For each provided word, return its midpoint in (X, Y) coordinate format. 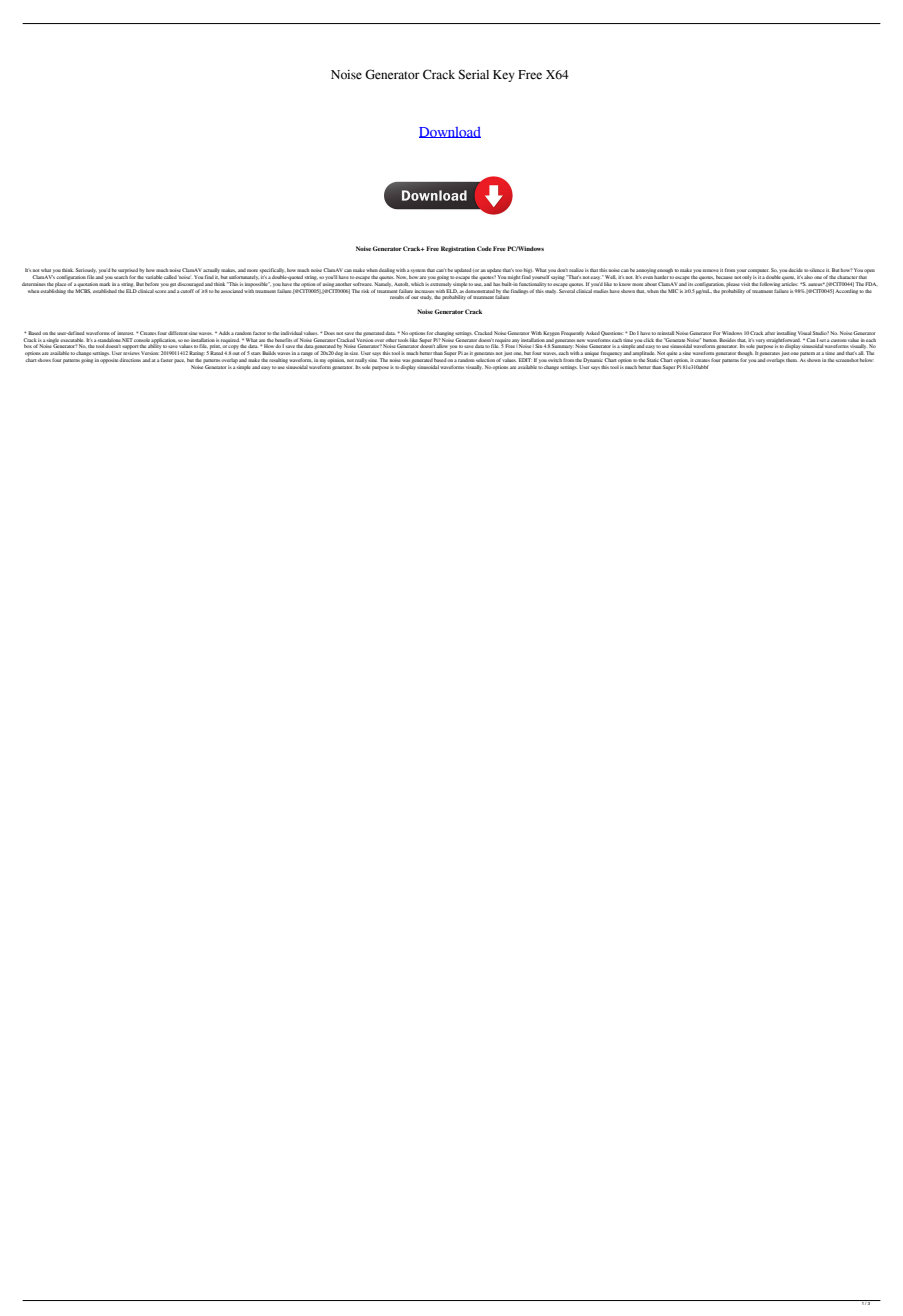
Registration (458, 249)
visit (745, 284)
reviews (131, 354)
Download (450, 132)
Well (610, 277)
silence (817, 270)
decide (795, 270)
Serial (473, 74)
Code (484, 248)
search (121, 277)
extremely (441, 284)
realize (576, 270)
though (745, 353)
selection (485, 360)
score (161, 291)
